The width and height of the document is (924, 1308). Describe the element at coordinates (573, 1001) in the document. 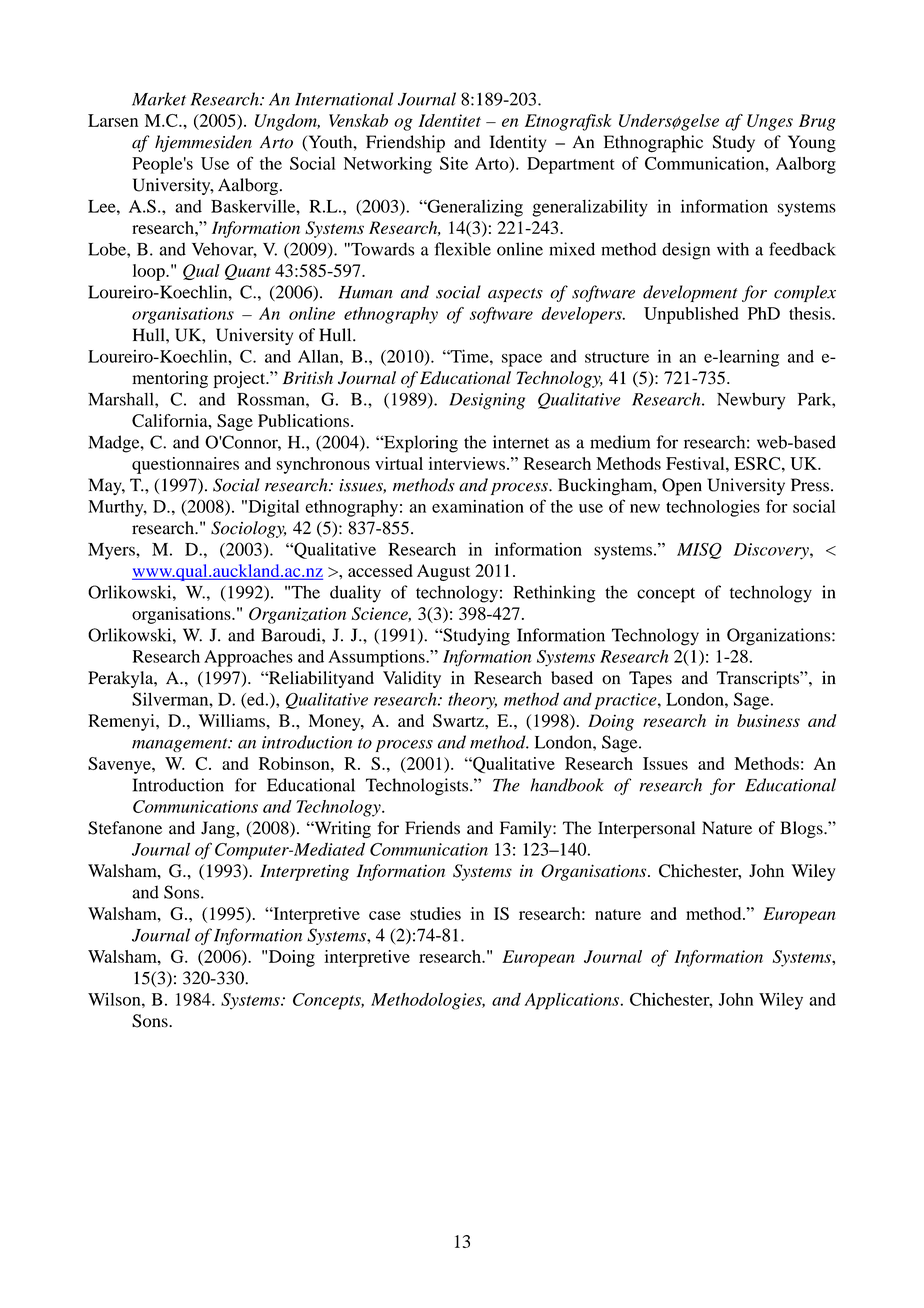

I see `Applications` at that location.
